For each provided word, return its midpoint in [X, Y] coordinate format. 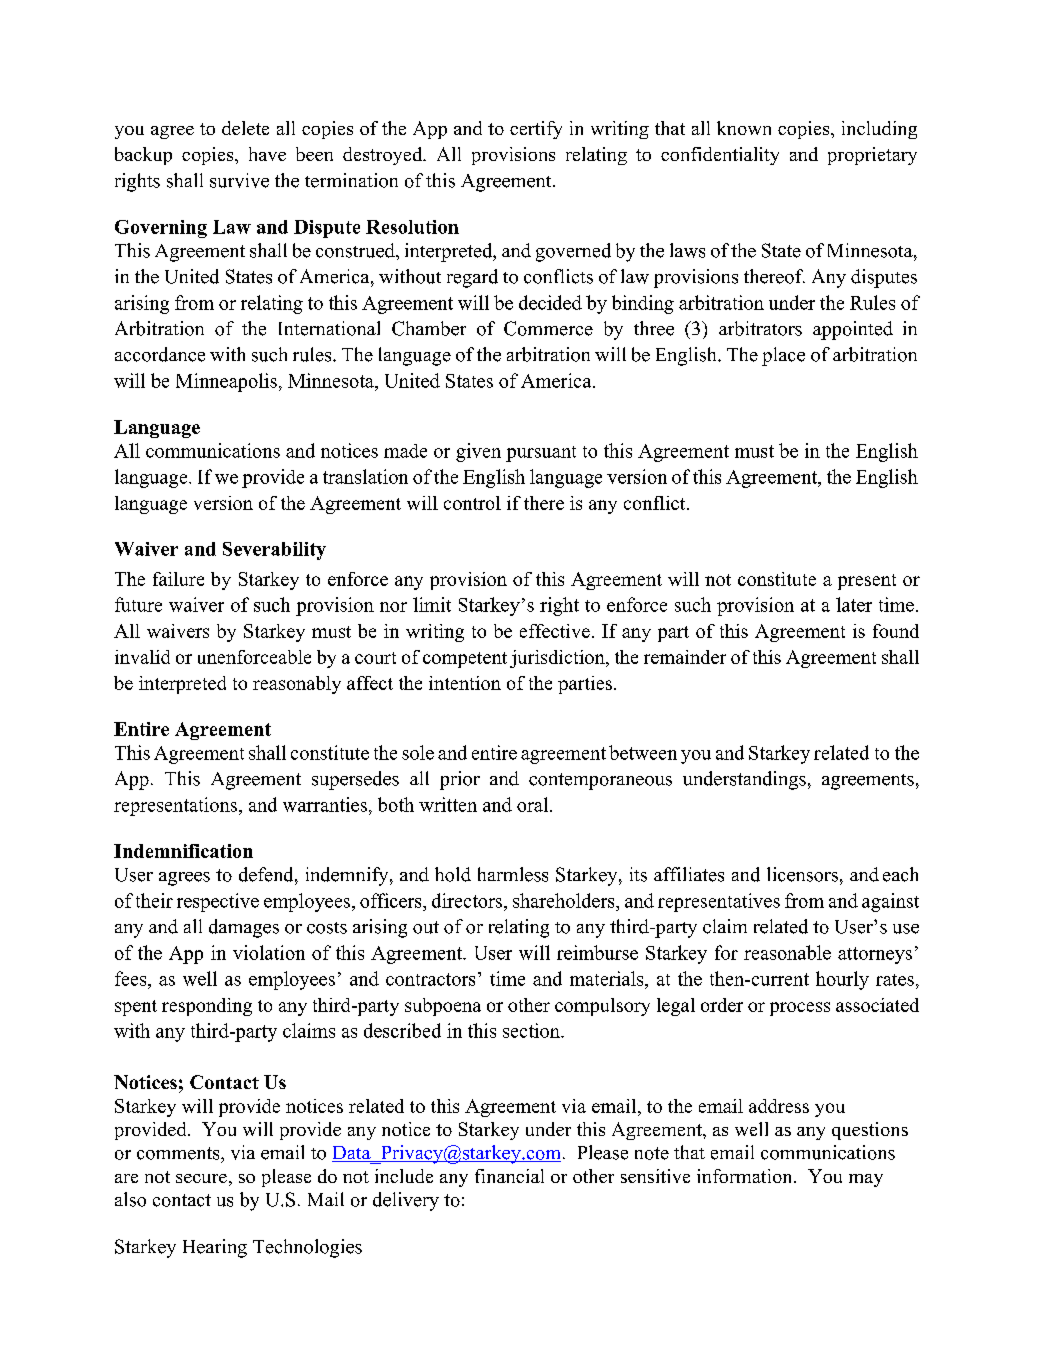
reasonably [297, 685]
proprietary [872, 156]
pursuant [541, 454]
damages [244, 928]
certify [536, 130]
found [896, 631]
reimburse [597, 952]
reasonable [787, 952]
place [783, 356]
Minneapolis [226, 382]
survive [239, 180]
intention [465, 683]
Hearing [215, 1248]
